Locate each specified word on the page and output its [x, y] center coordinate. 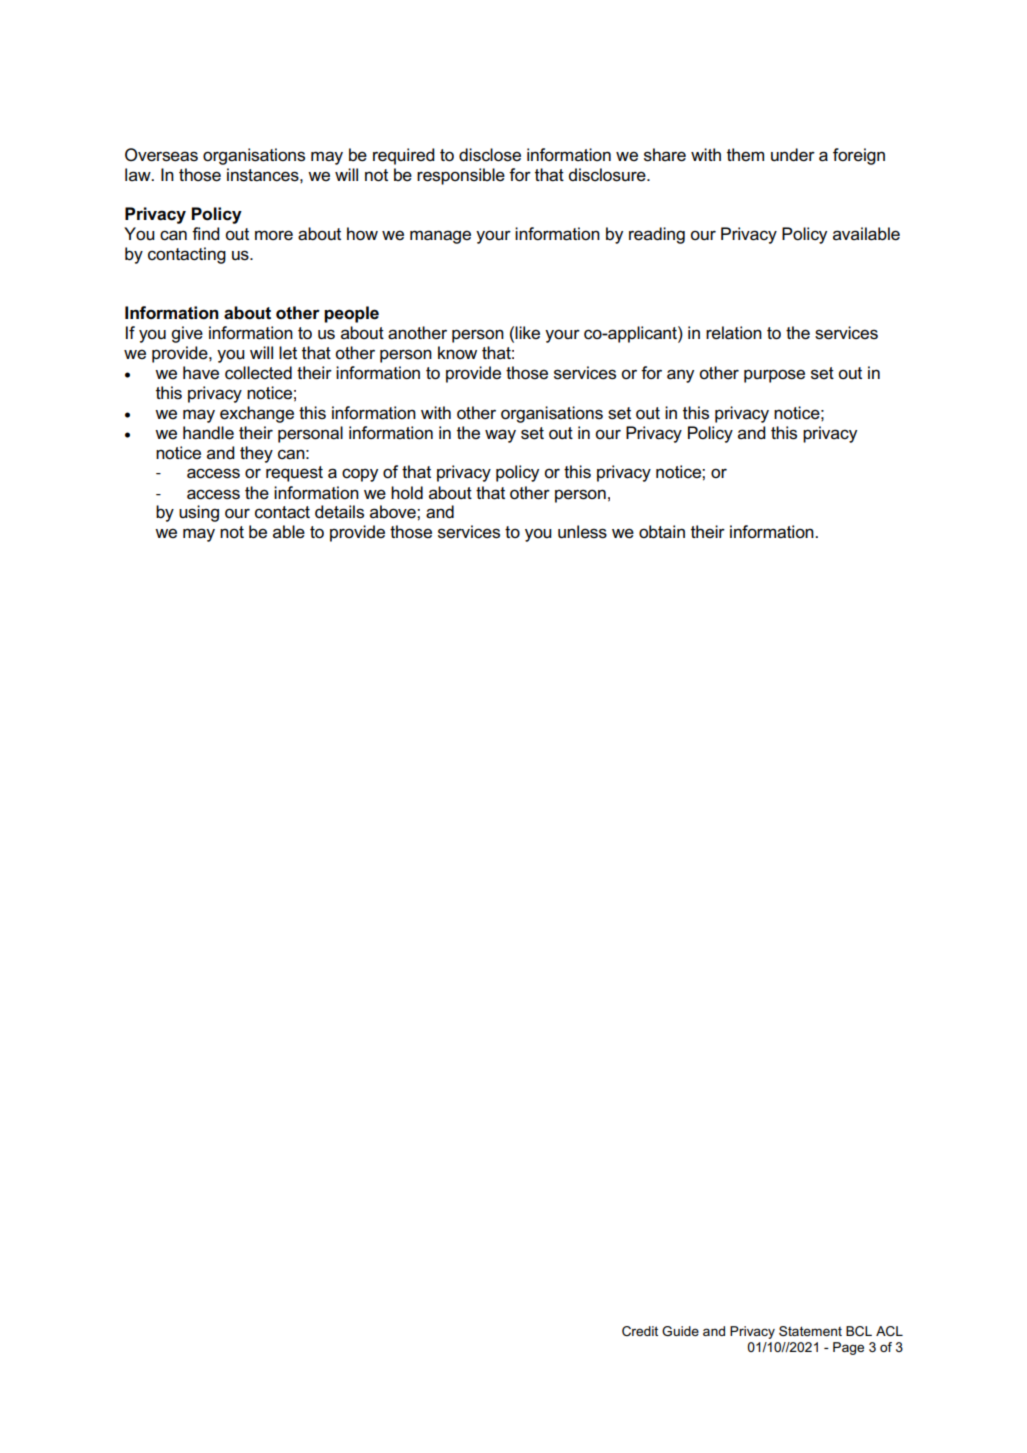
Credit [640, 1331]
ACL [889, 1331]
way [500, 436]
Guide [680, 1331]
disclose [490, 155]
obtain [662, 532]
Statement [810, 1331]
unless [582, 532]
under [793, 155]
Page [848, 1348]
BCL [859, 1331]
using [199, 513]
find [206, 233]
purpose [774, 376]
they [256, 454]
